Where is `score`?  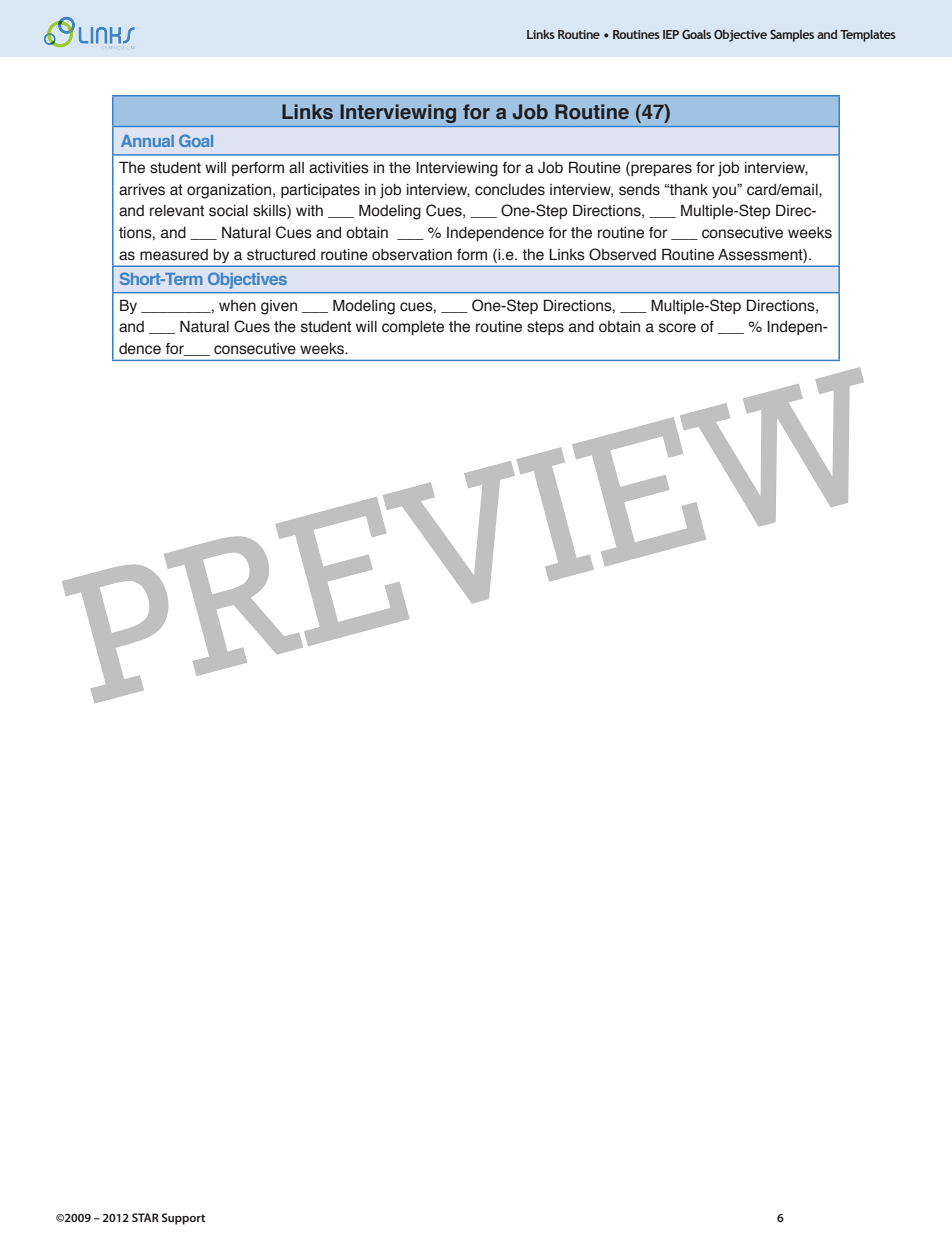 score is located at coordinates (677, 328).
